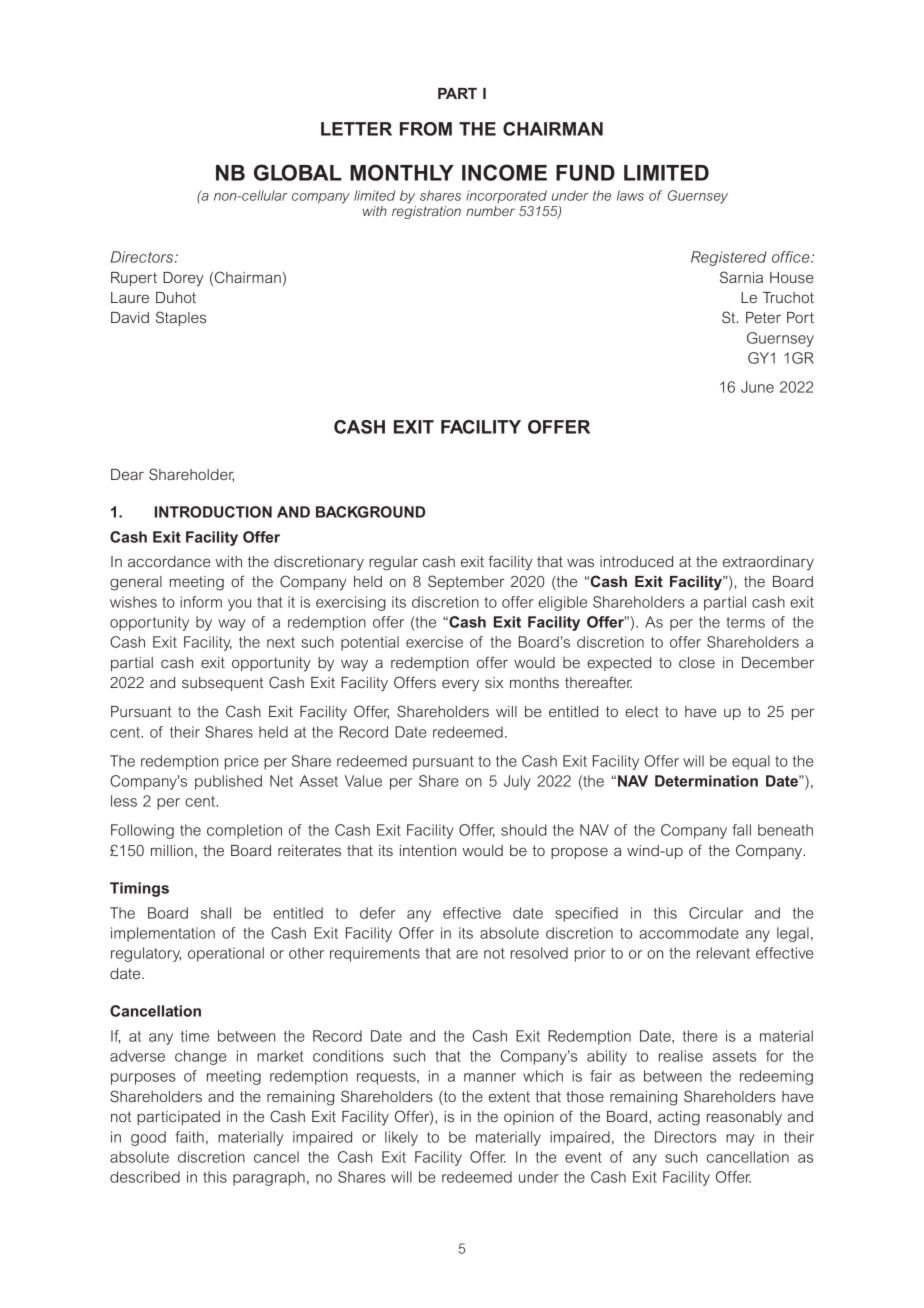 The height and width of the screenshot is (1308, 924). I want to click on INCOME, so click(504, 172).
